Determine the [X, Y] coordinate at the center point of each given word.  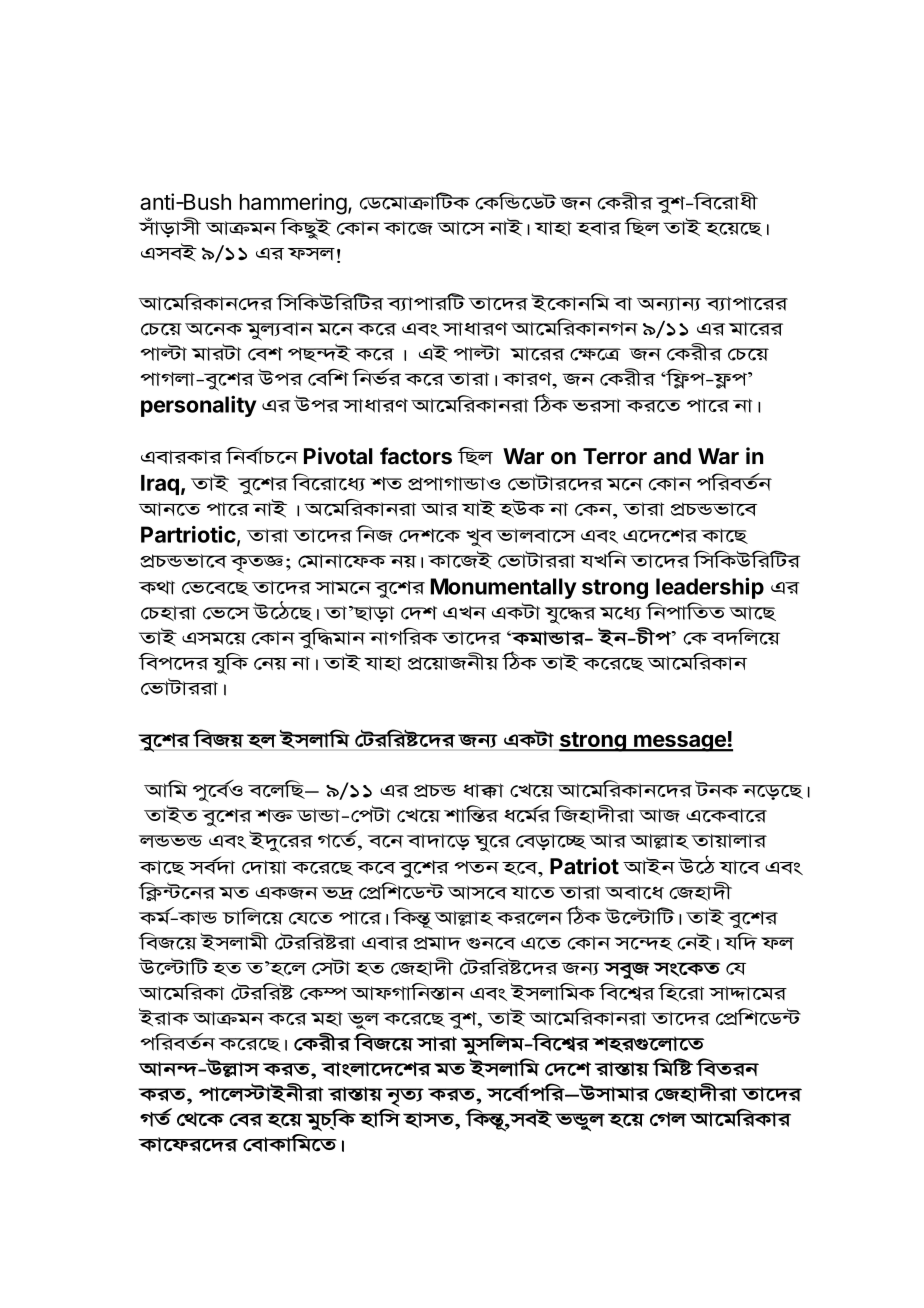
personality [198, 406]
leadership [710, 588]
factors [416, 456]
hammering [293, 204]
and [672, 456]
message [680, 743]
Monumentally [503, 588]
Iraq [160, 485]
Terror [615, 456]
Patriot [584, 866]
